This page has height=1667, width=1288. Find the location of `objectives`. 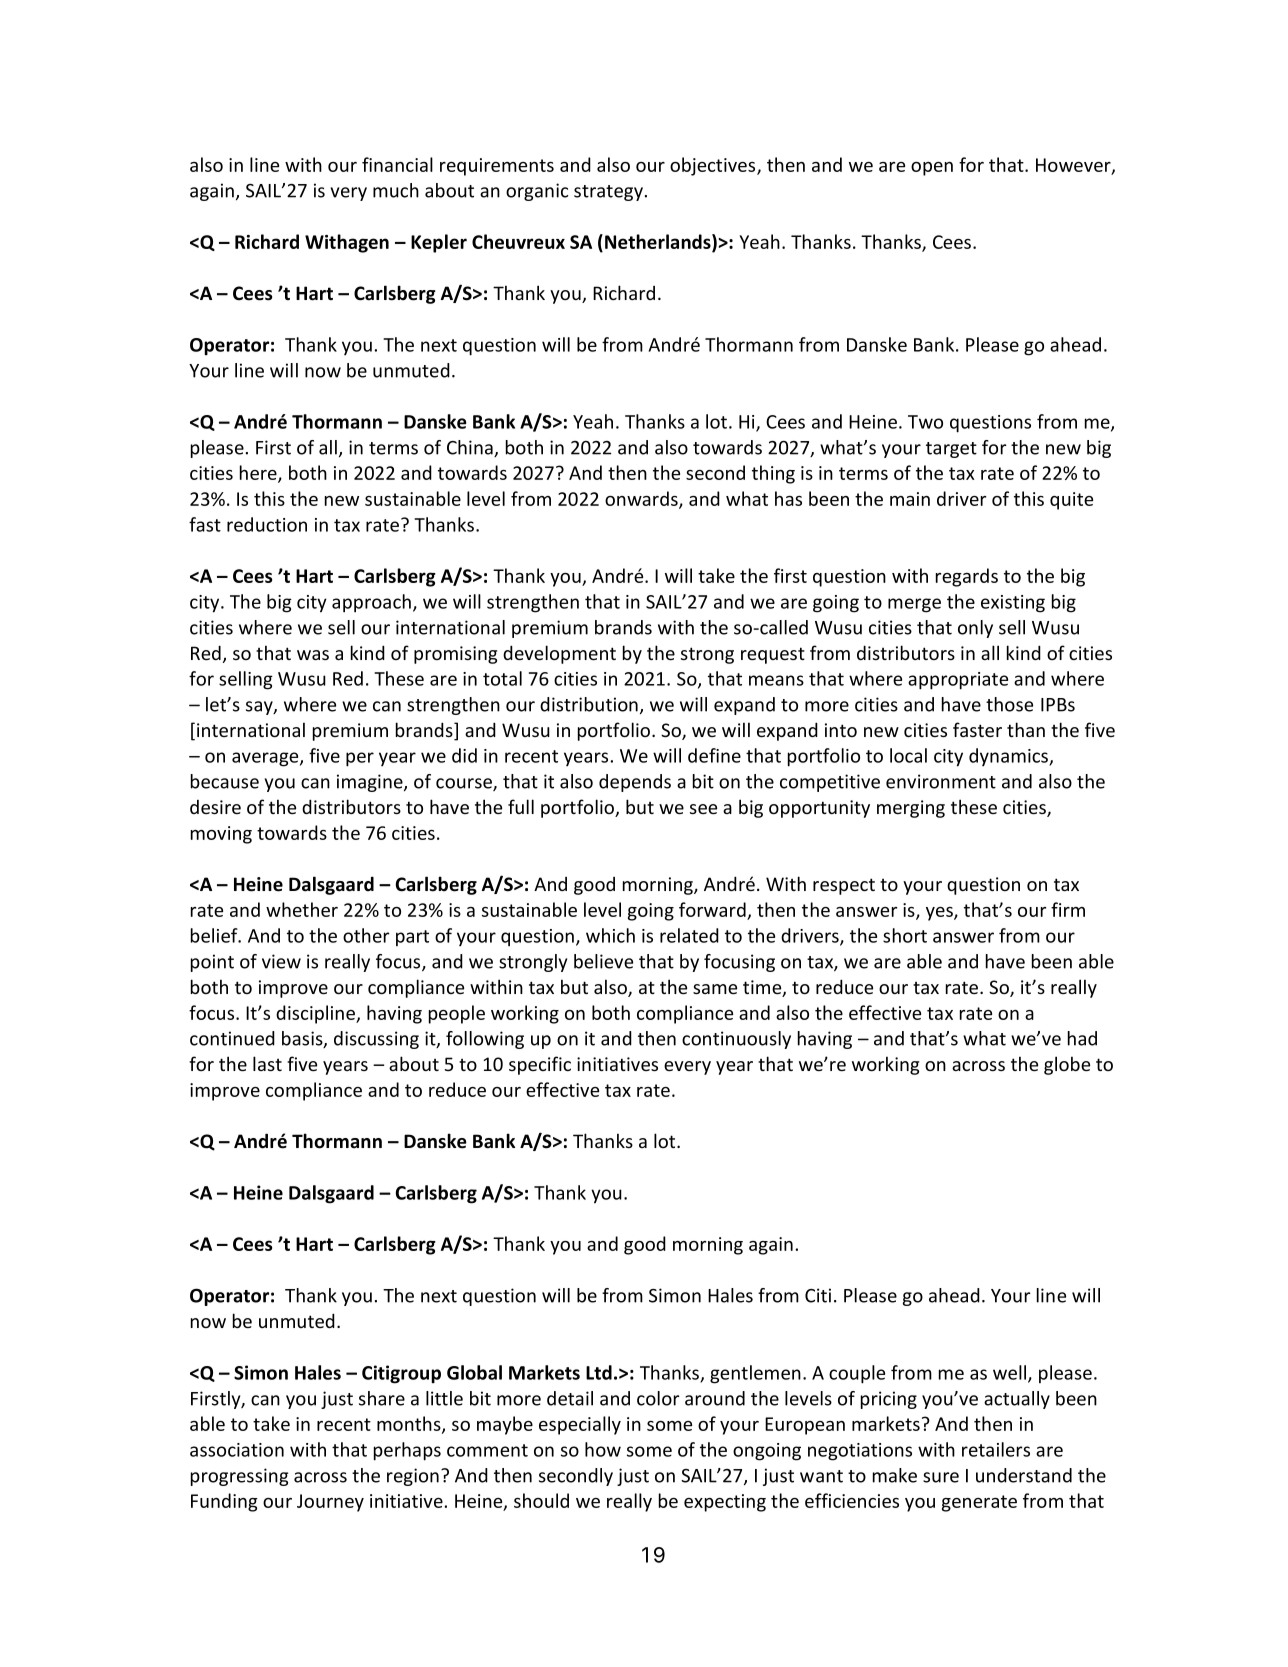

objectives is located at coordinates (714, 166).
